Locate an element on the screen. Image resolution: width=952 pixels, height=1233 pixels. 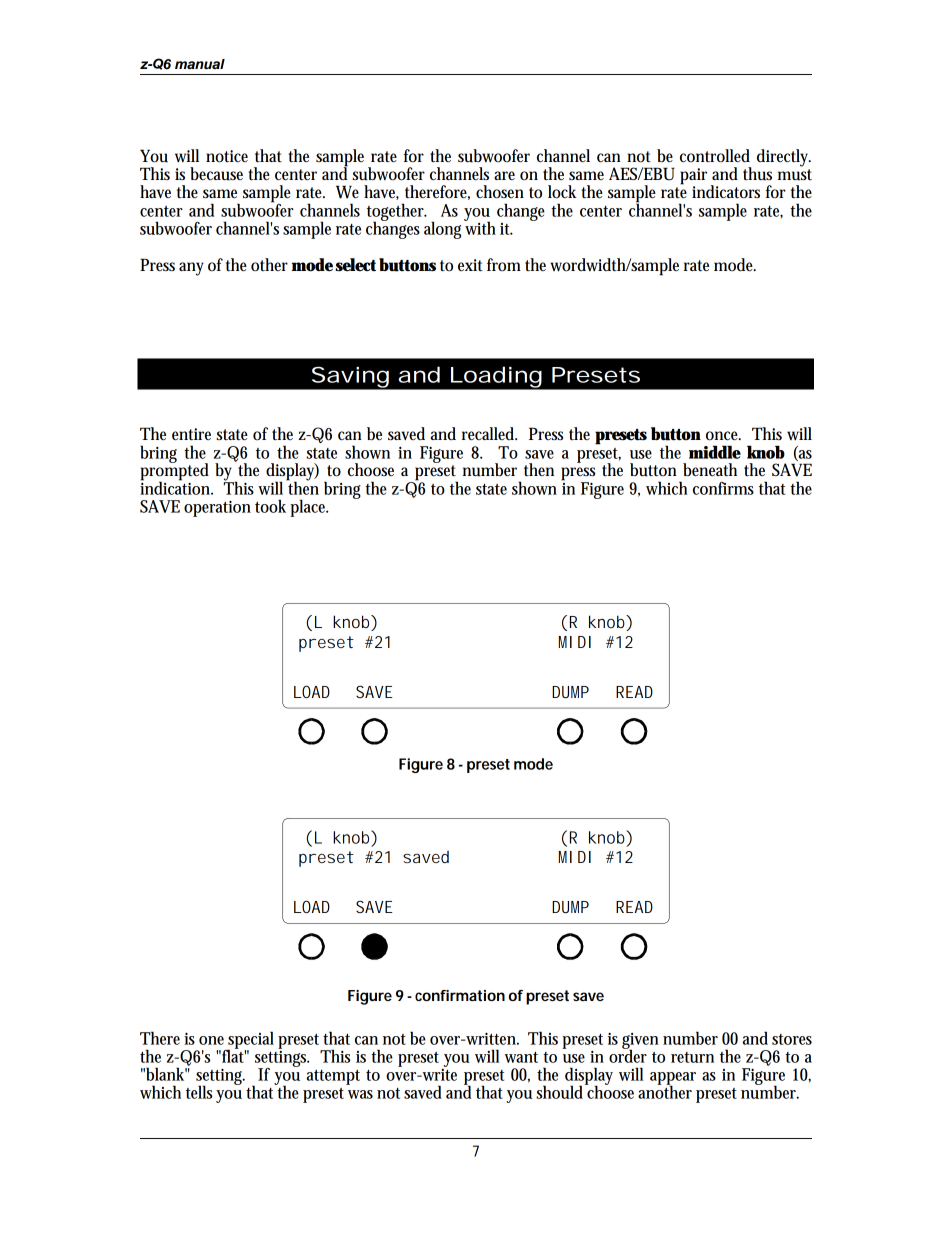
want is located at coordinates (521, 1057).
